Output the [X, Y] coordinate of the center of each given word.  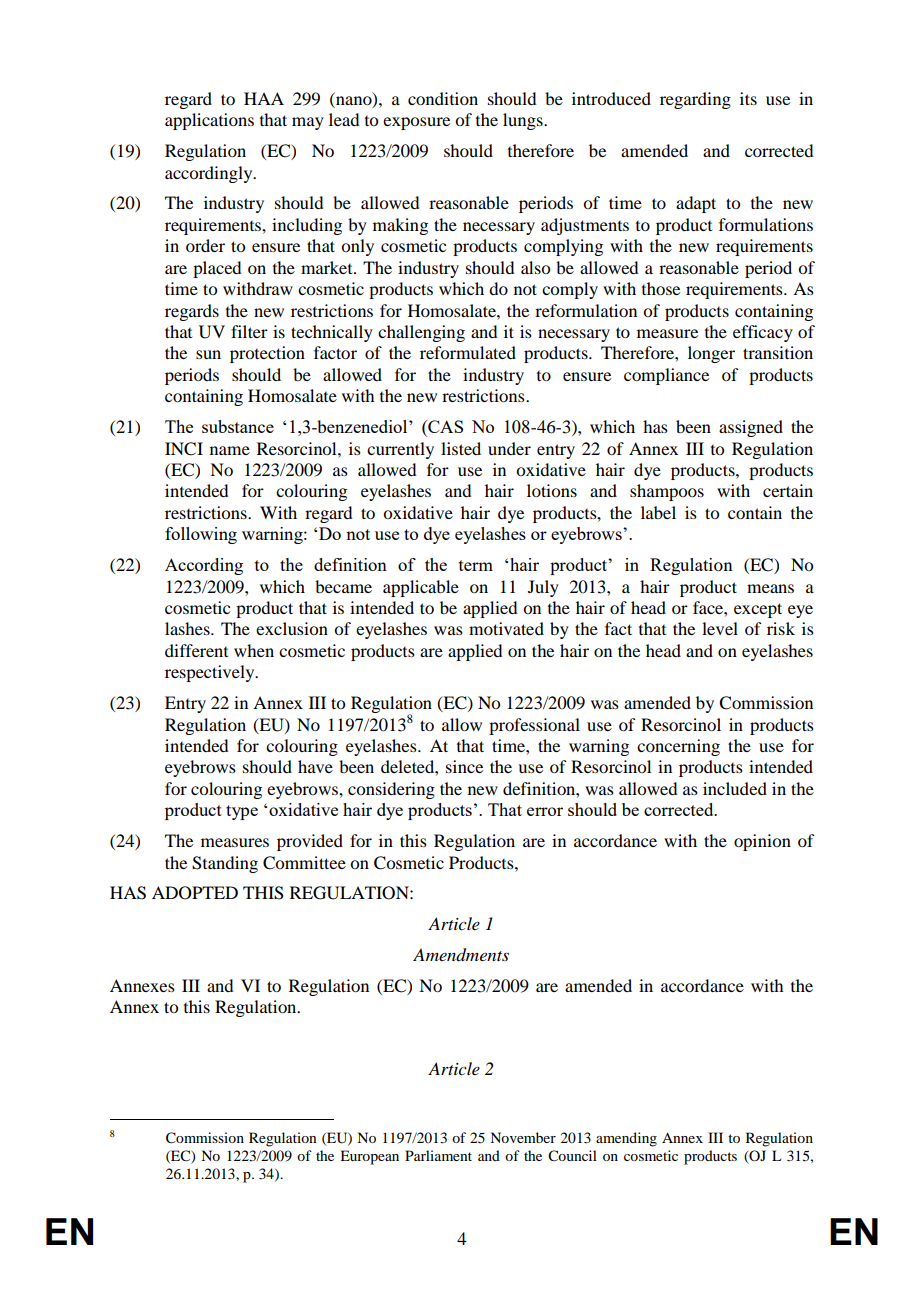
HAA [264, 98]
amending [626, 1139]
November [523, 1137]
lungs [524, 121]
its [748, 98]
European [369, 1157]
